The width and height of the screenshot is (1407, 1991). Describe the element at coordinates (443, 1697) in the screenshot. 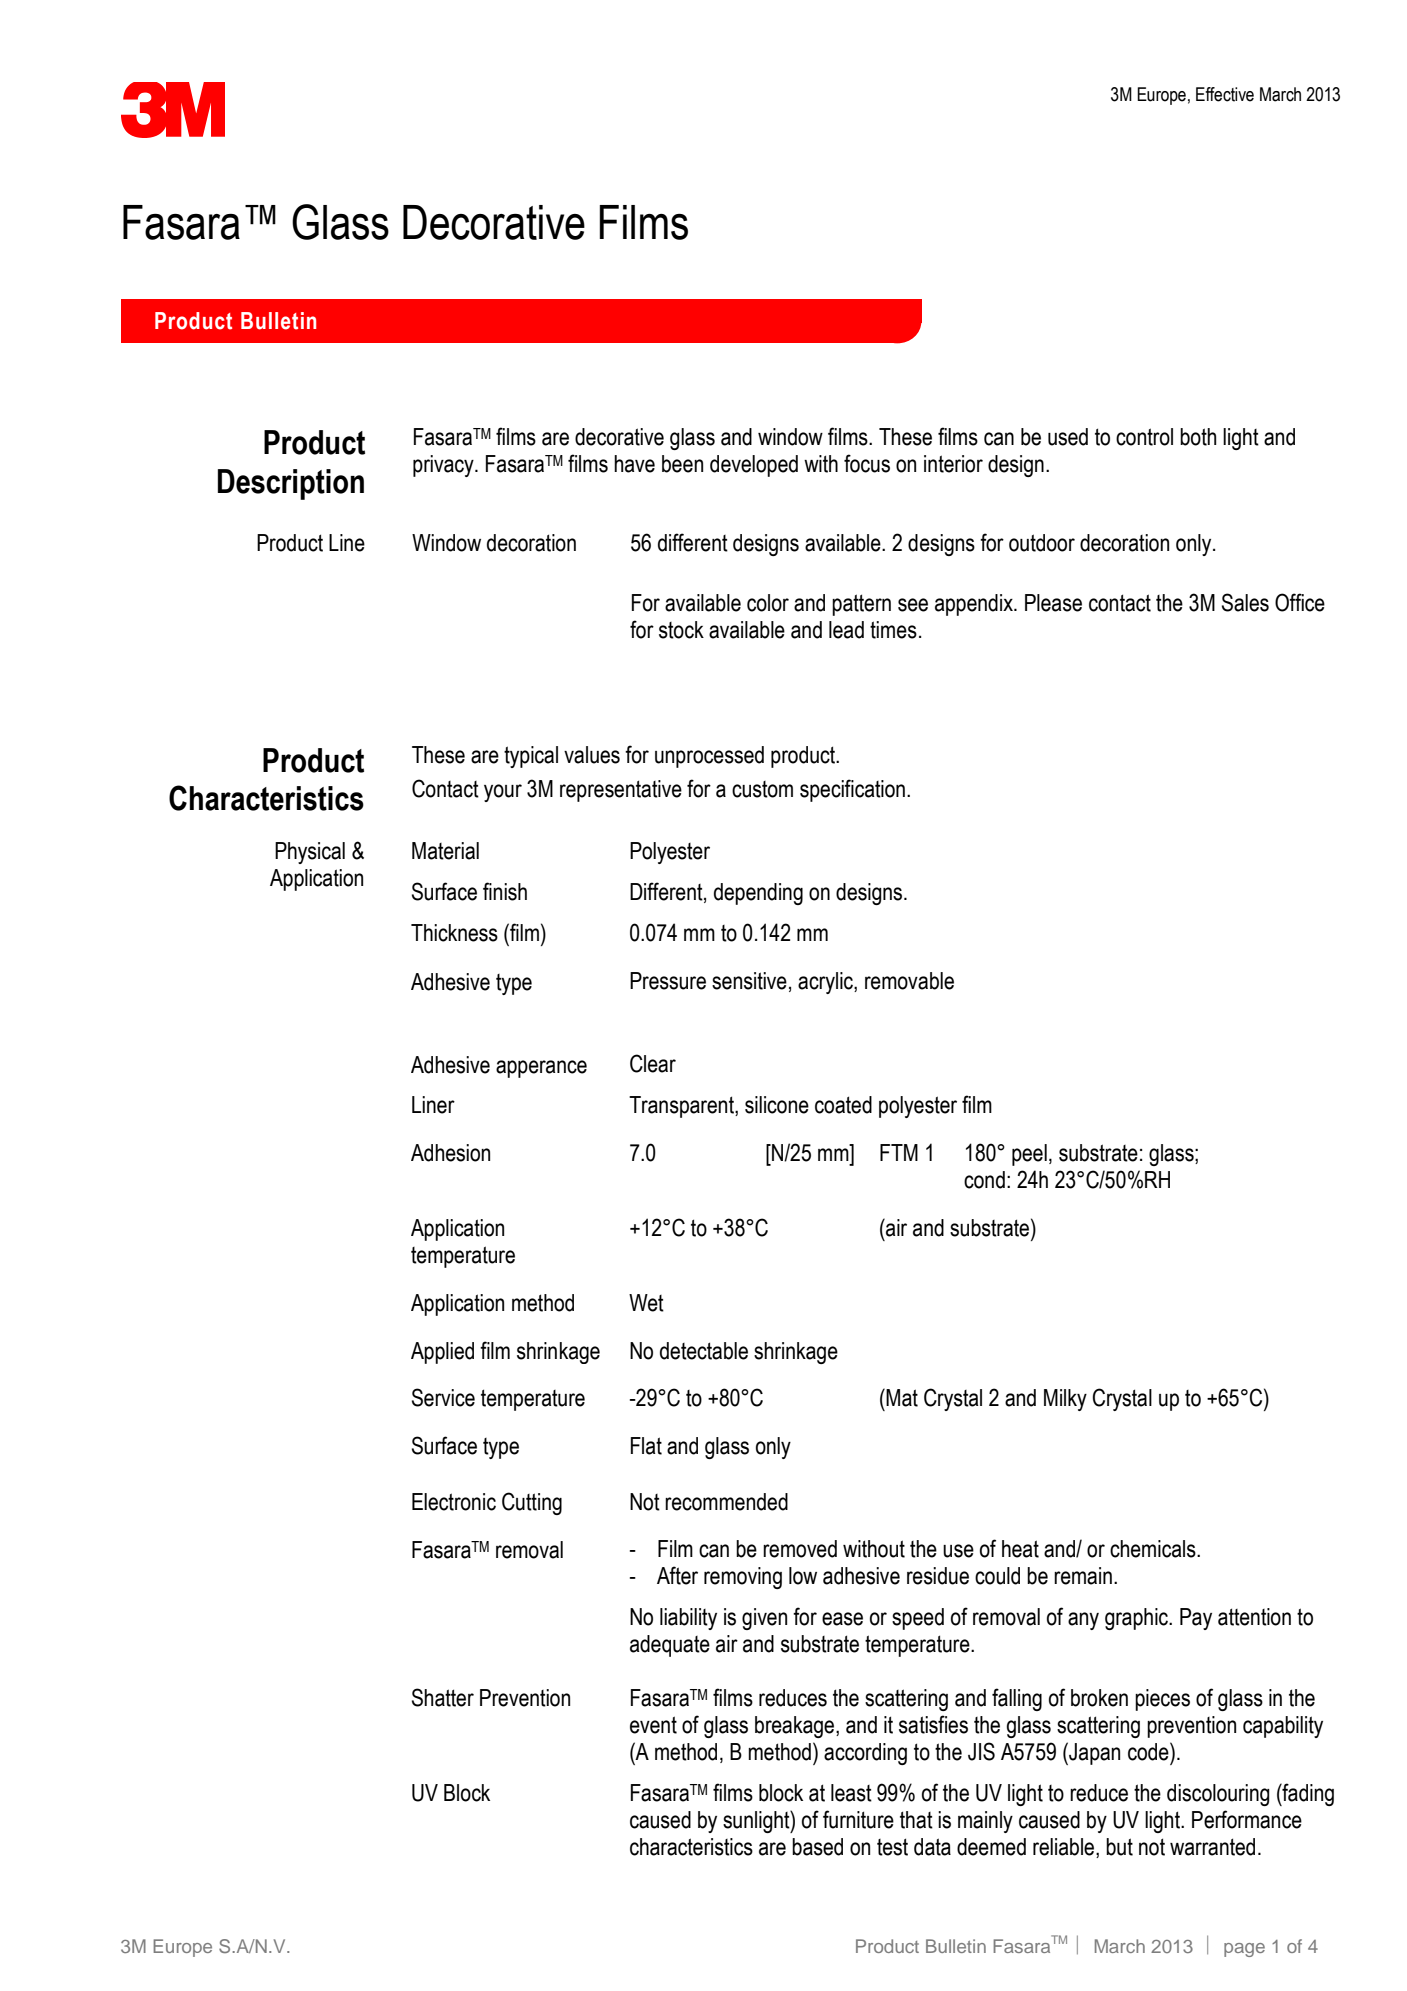

I see `Shatter` at that location.
